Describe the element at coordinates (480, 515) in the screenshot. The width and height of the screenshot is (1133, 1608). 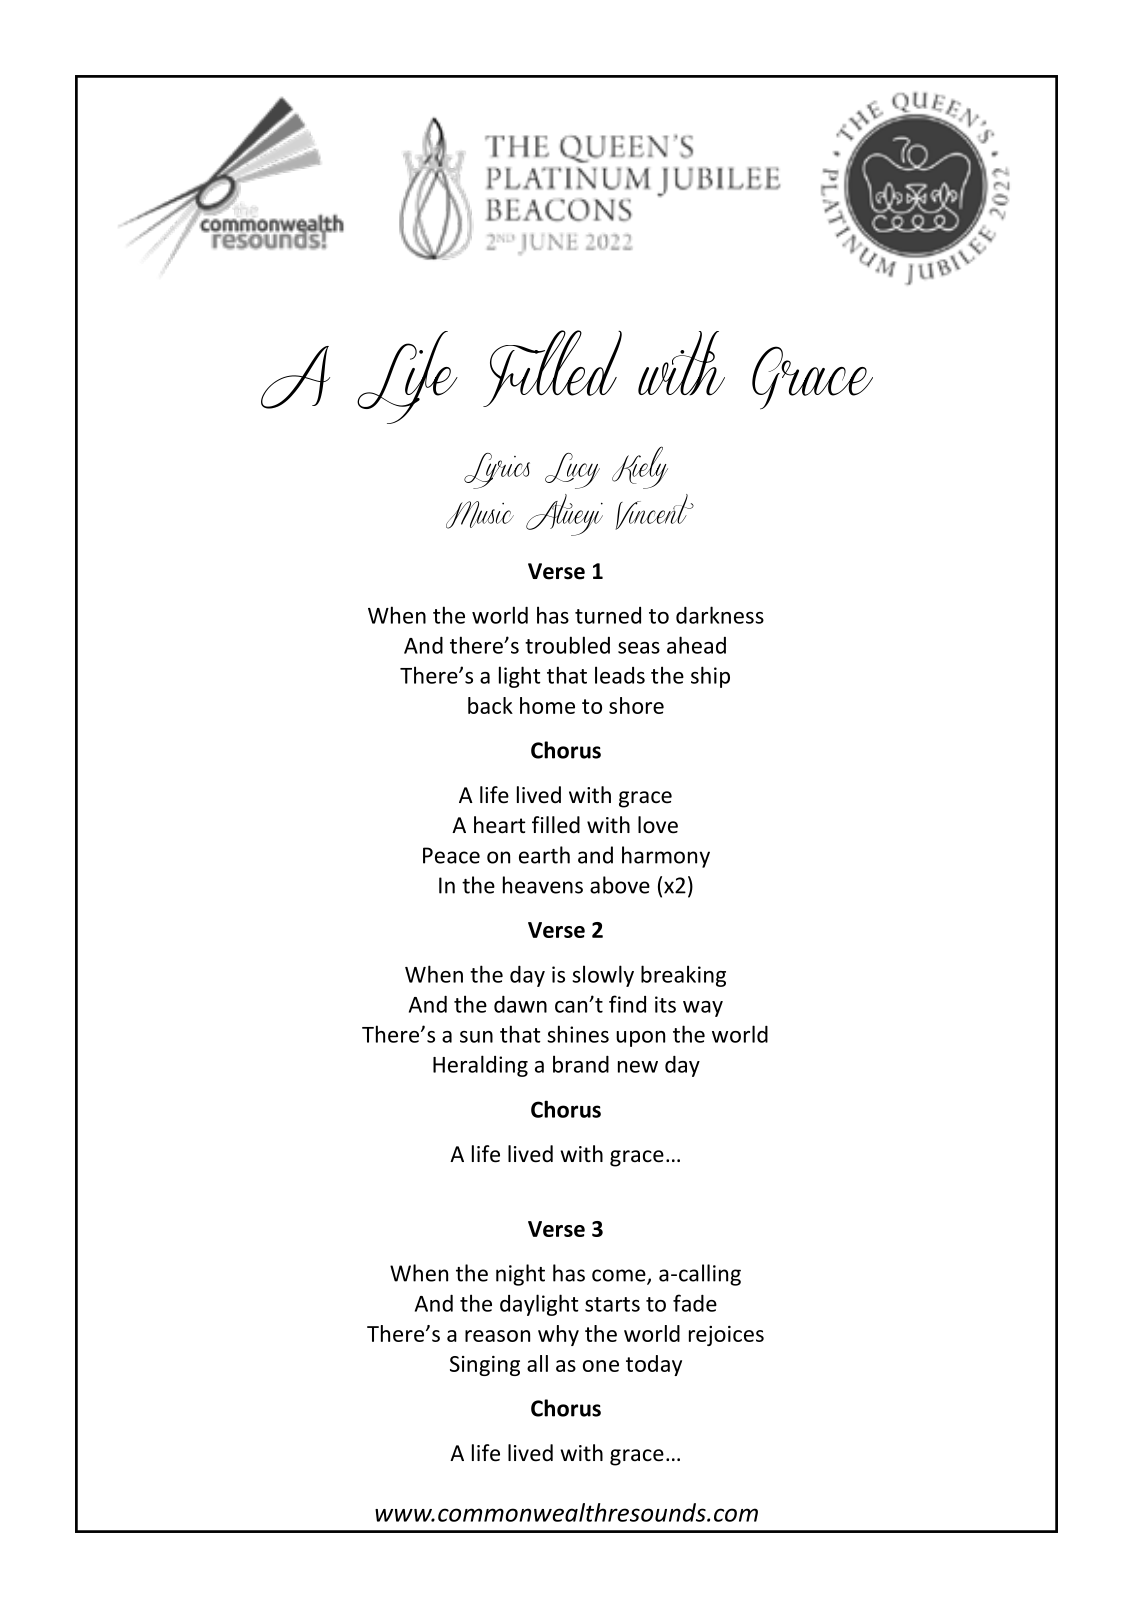
I see `Music` at that location.
